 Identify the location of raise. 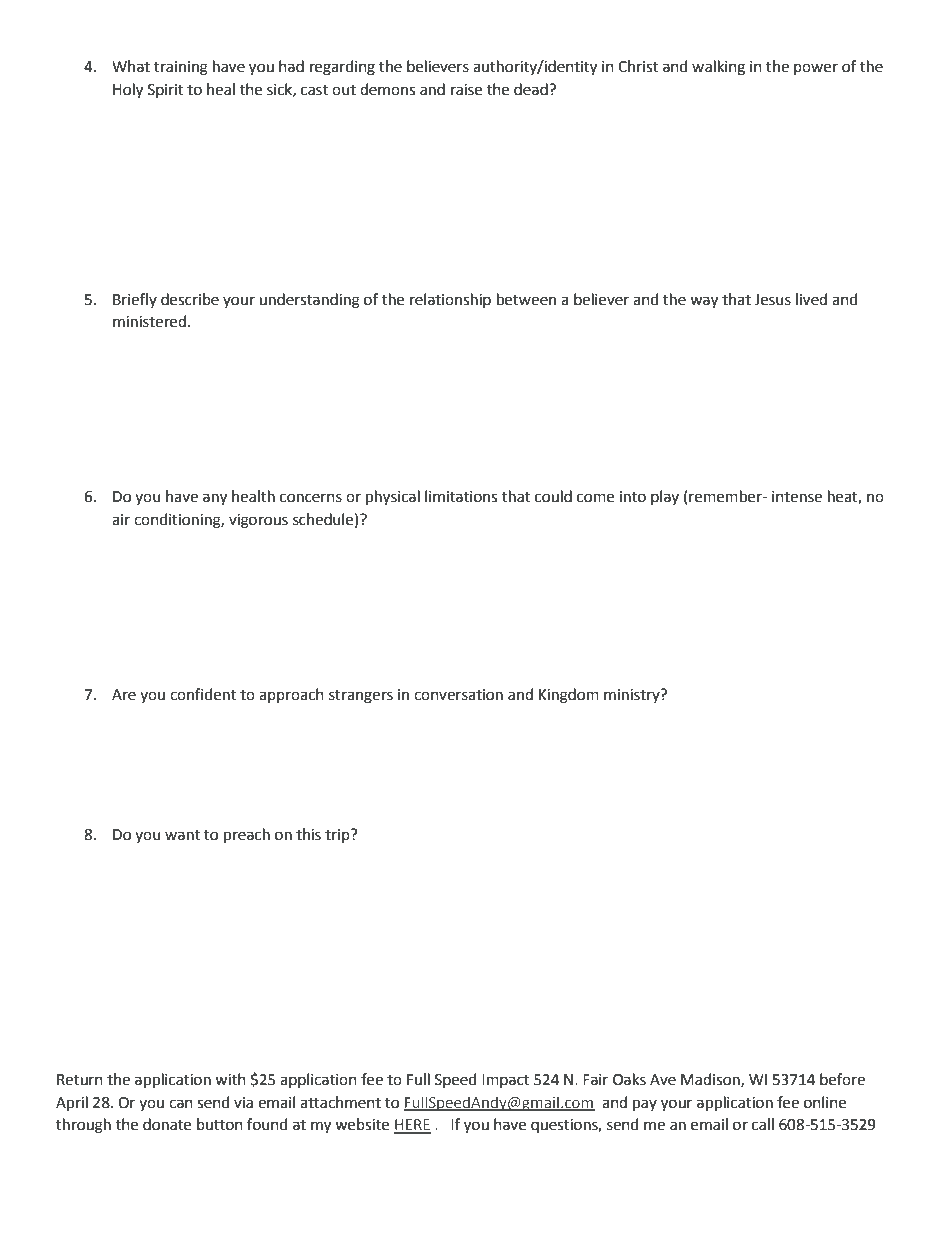
(466, 90).
